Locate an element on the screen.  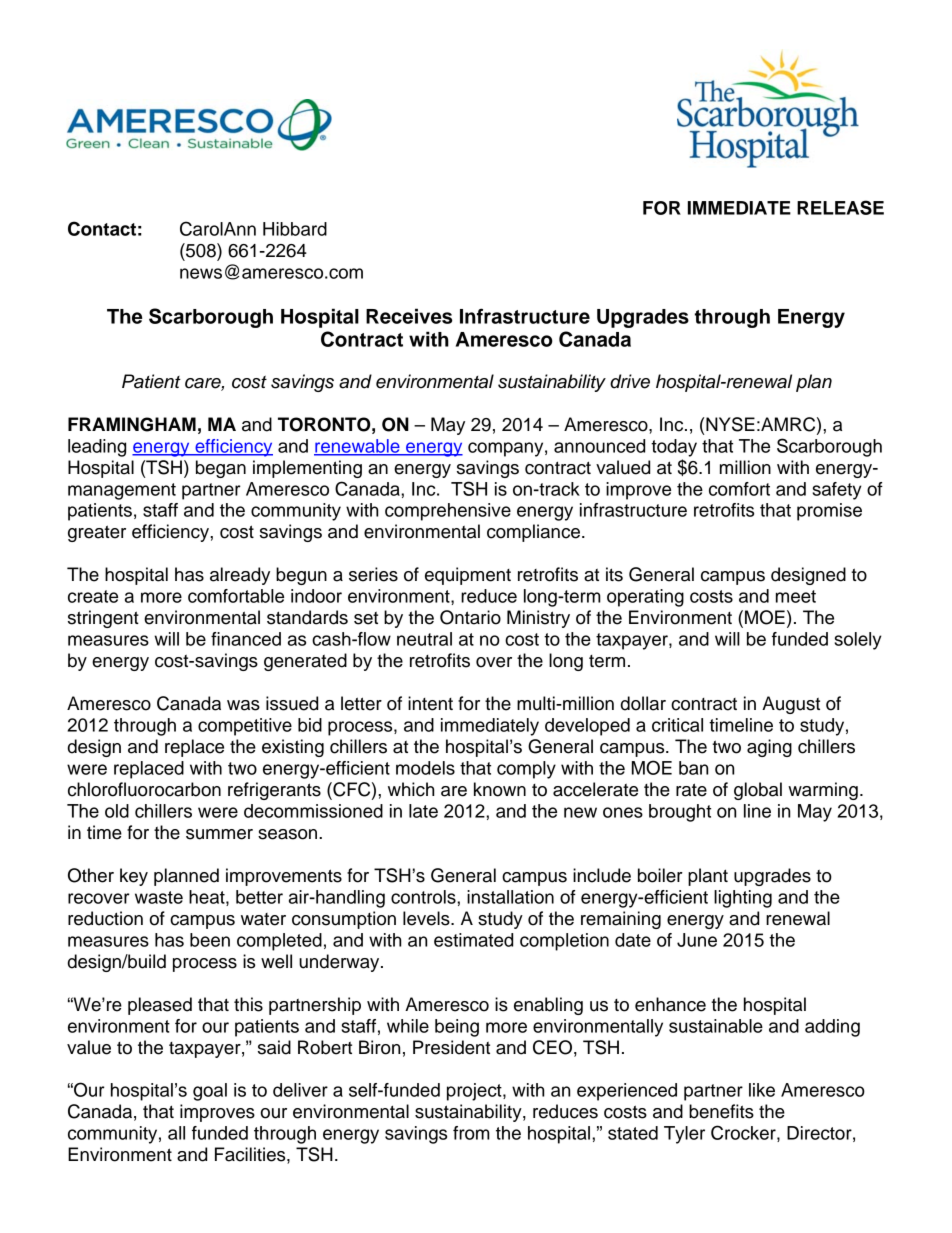
RELEASE is located at coordinates (840, 207).
